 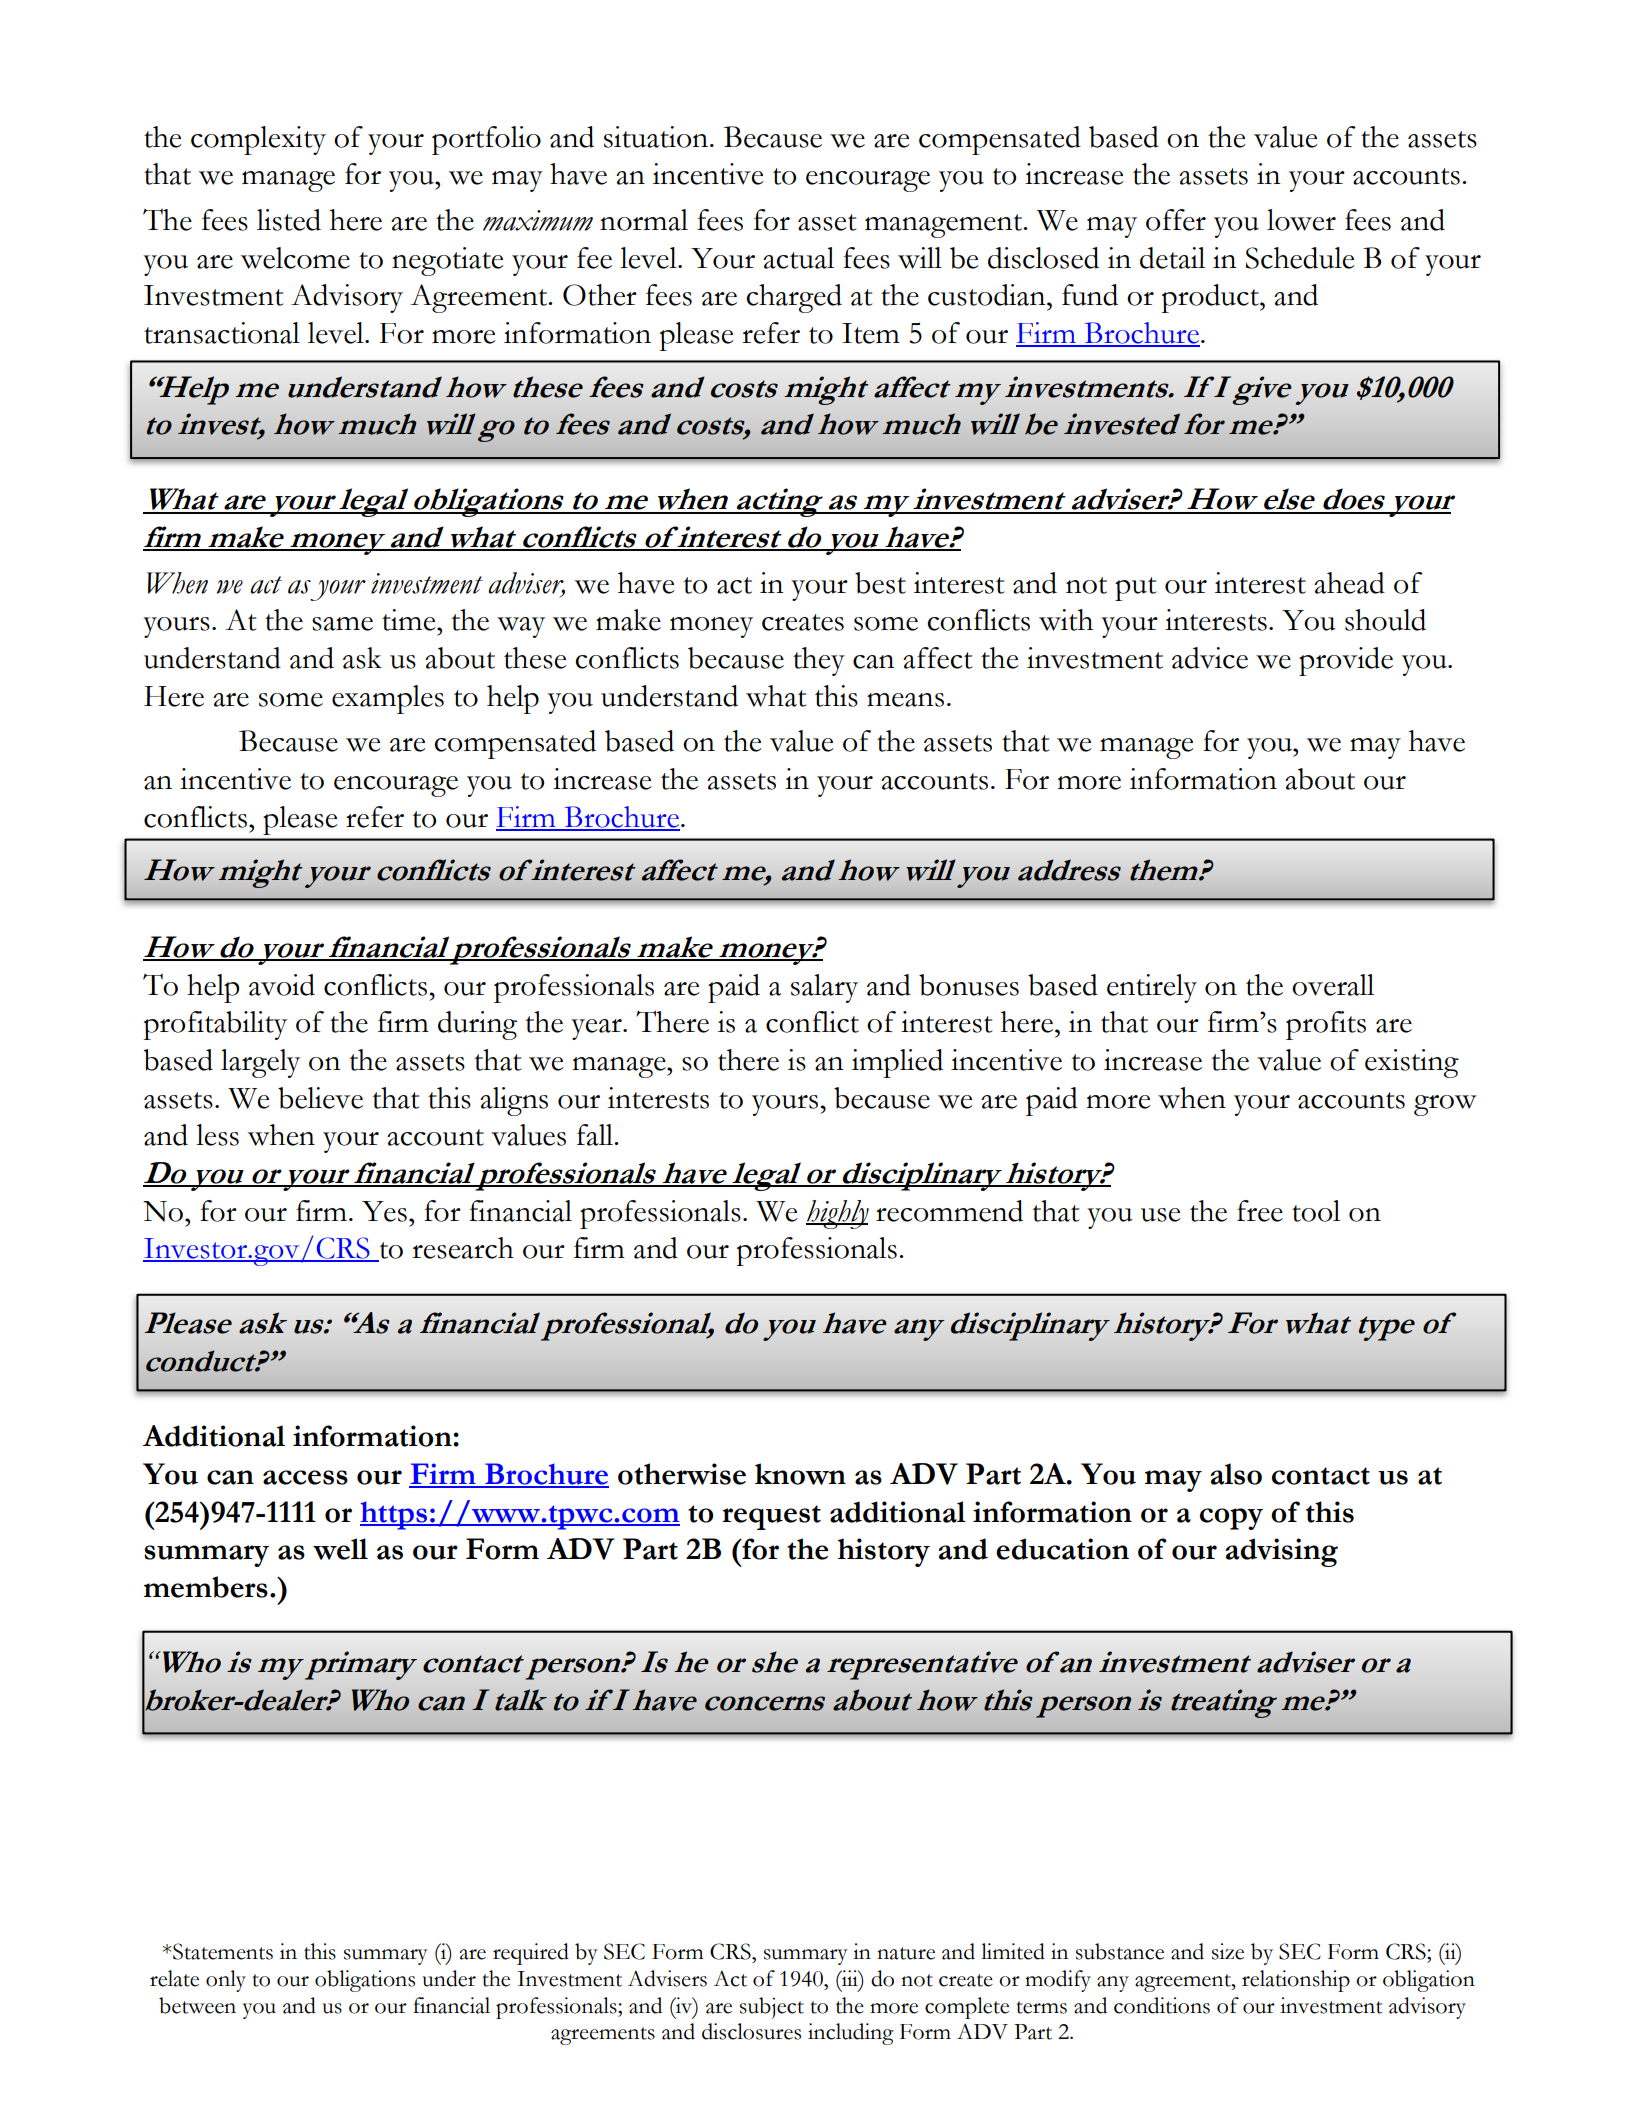 I want to click on listed, so click(x=289, y=220).
